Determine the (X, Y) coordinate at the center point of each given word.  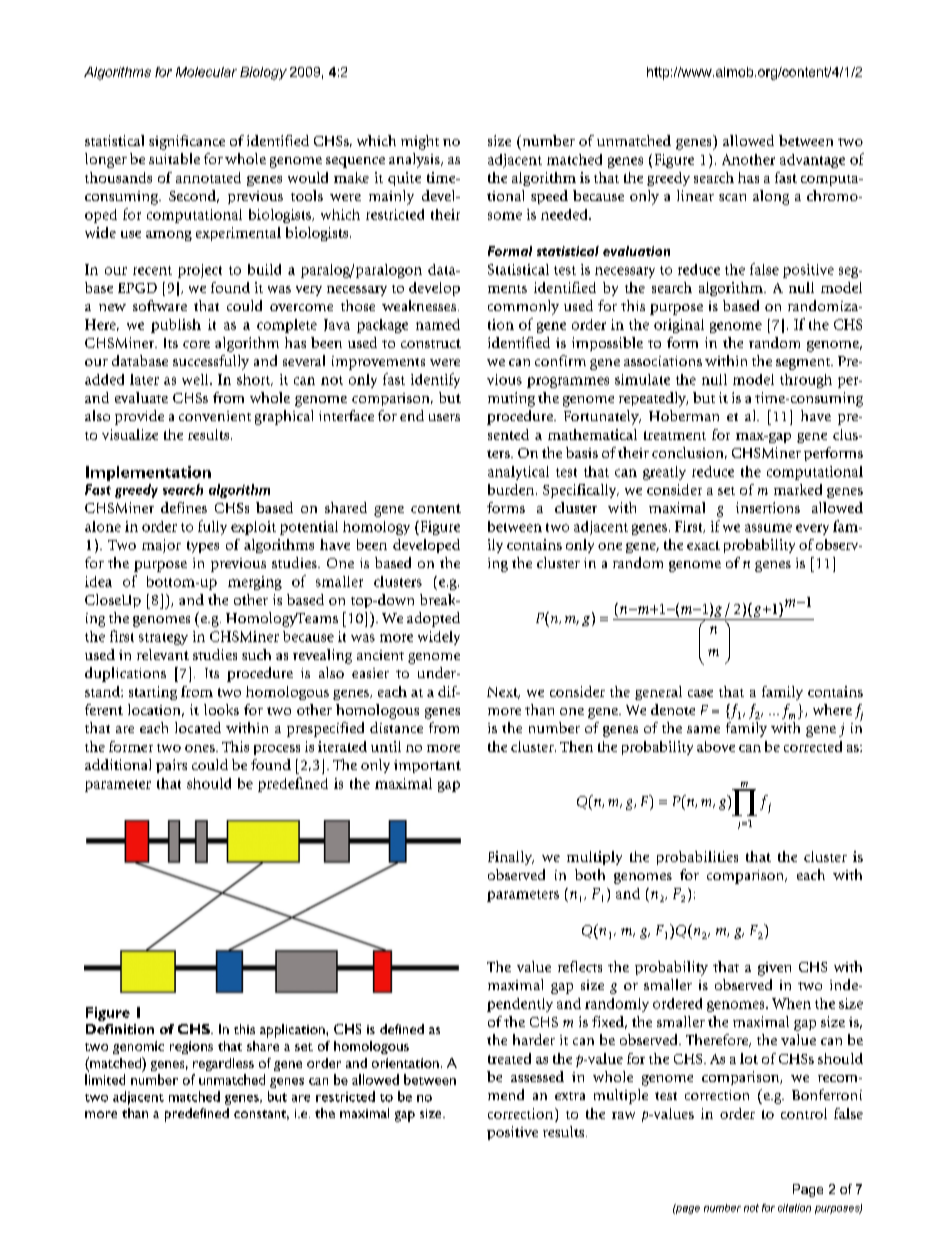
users (444, 417)
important (427, 766)
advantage (812, 161)
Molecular (206, 72)
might (420, 142)
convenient (215, 416)
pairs (171, 766)
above (716, 746)
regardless (223, 1064)
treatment (675, 435)
